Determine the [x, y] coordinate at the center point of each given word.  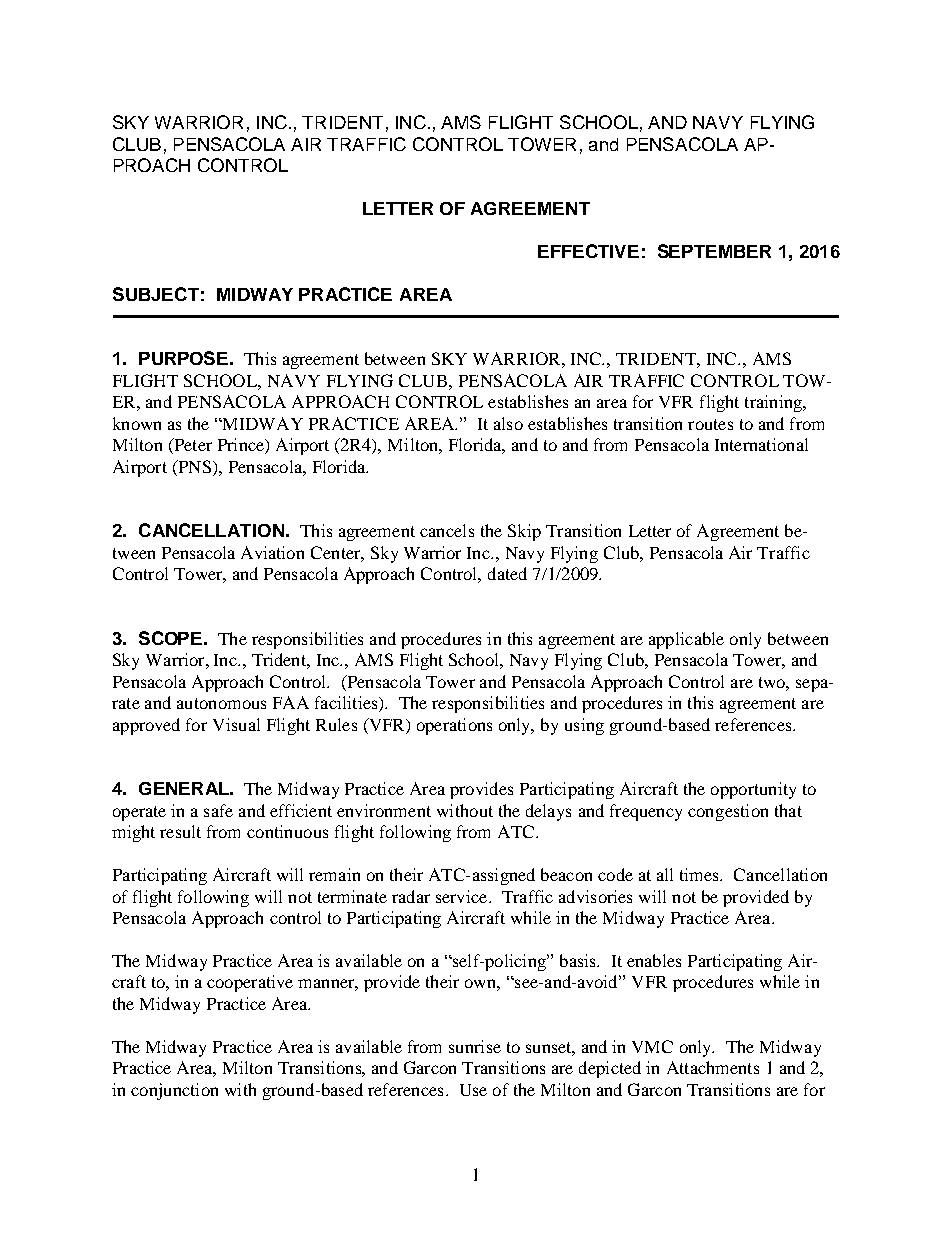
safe [218, 810]
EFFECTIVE [588, 251]
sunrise [475, 1046]
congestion [728, 812]
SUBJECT [156, 294]
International [761, 444]
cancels [447, 530]
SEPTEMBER [714, 251]
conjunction [174, 1091]
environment [384, 810]
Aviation [272, 552]
